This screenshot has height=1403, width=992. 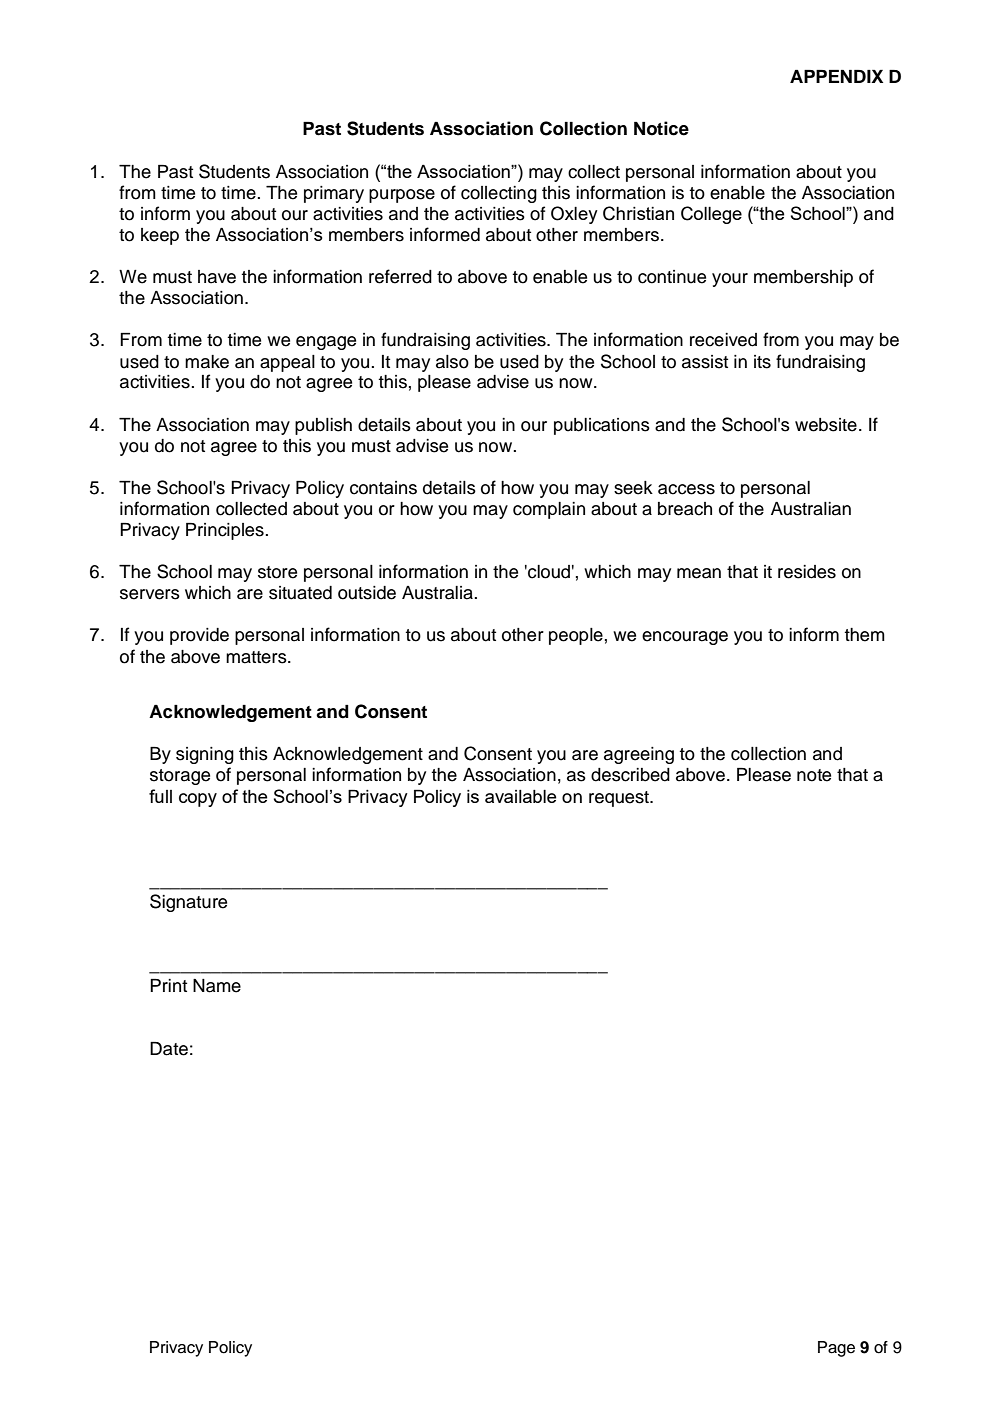 What do you see at coordinates (630, 775) in the screenshot?
I see `described` at bounding box center [630, 775].
